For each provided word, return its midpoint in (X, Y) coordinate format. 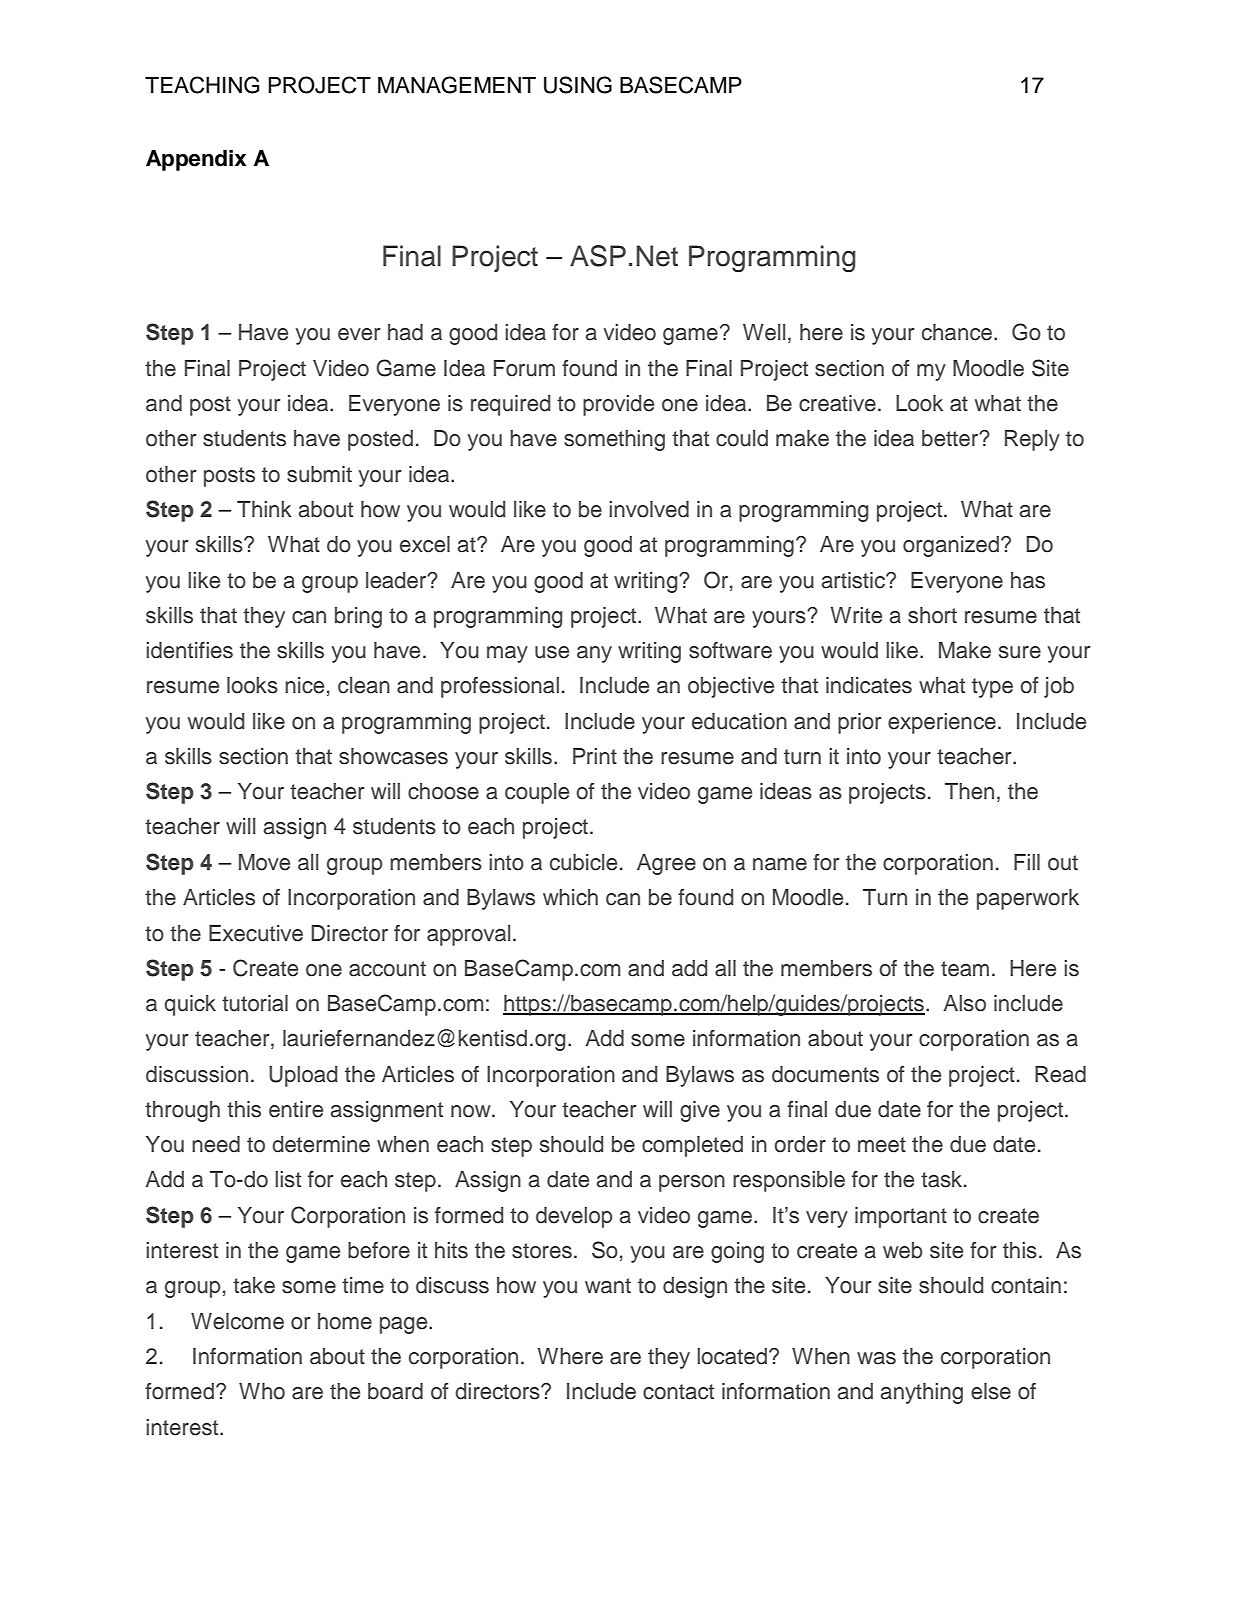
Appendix (196, 160)
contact (678, 1392)
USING (578, 85)
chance (958, 332)
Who (262, 1391)
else (991, 1391)
